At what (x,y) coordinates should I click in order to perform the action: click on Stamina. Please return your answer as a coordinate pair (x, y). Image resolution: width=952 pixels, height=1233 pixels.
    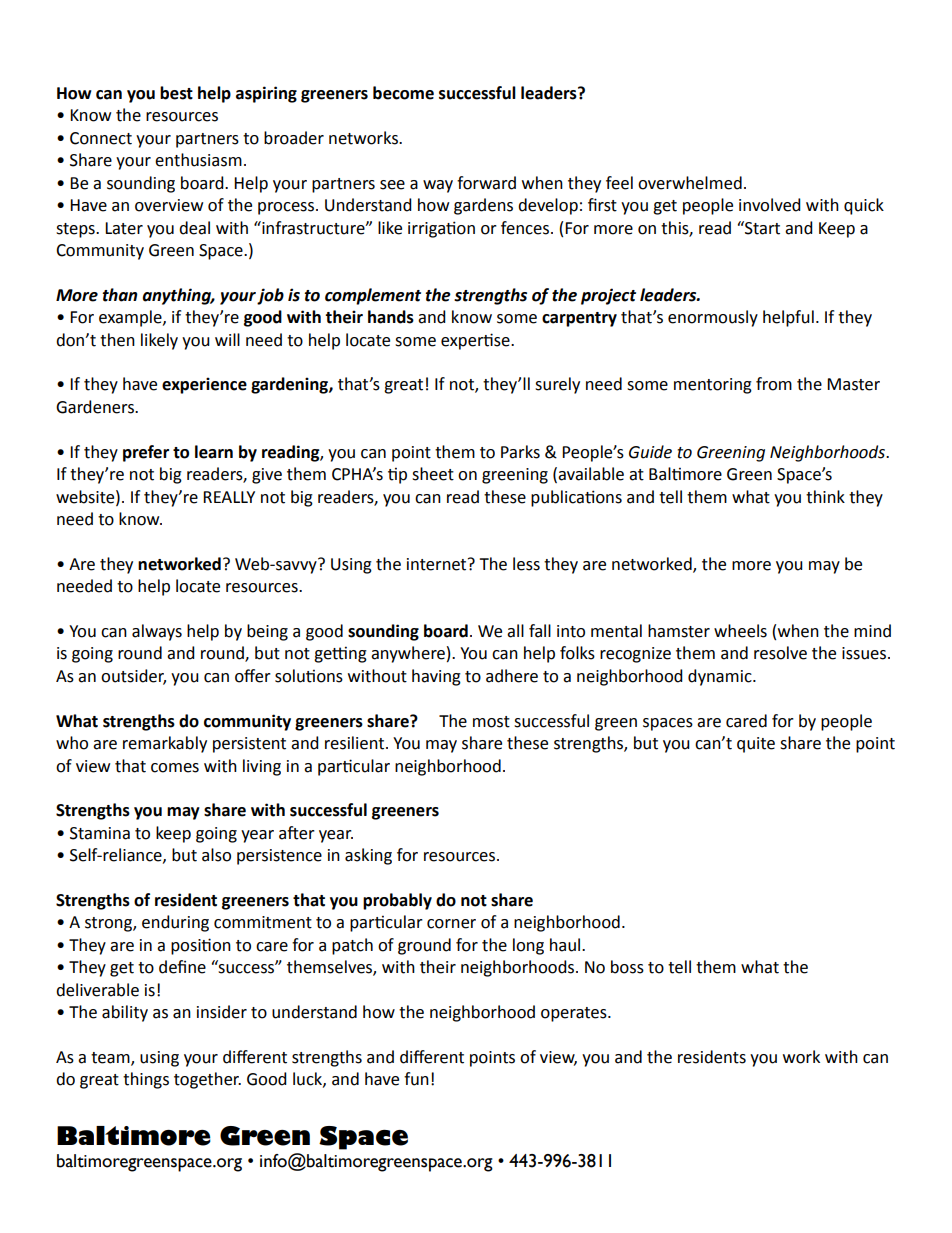
    Looking at the image, I should click on (100, 833).
